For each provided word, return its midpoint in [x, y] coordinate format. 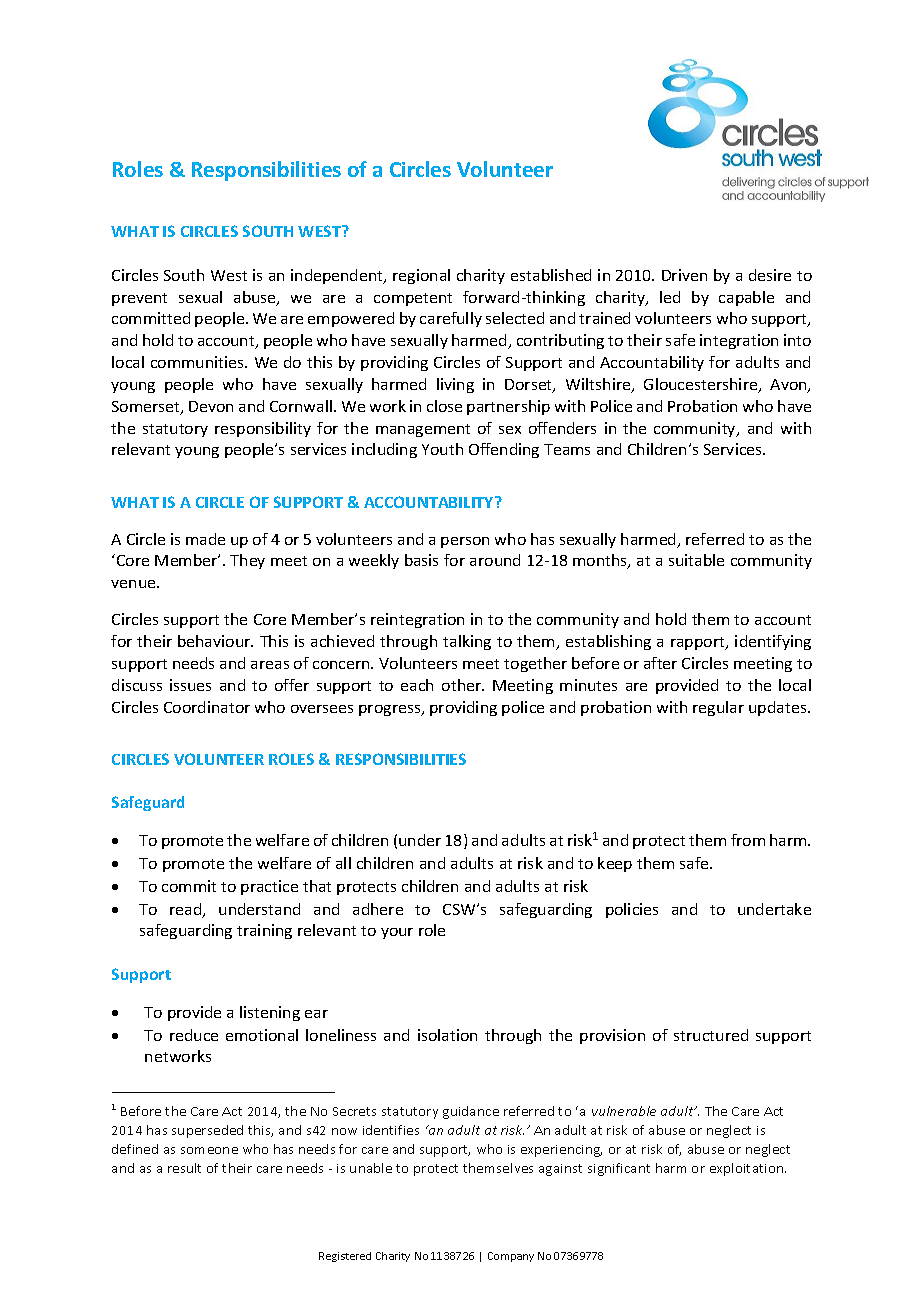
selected [515, 318]
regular [718, 708]
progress [391, 710]
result [184, 1168]
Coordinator [207, 707]
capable [746, 298]
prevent [139, 299]
